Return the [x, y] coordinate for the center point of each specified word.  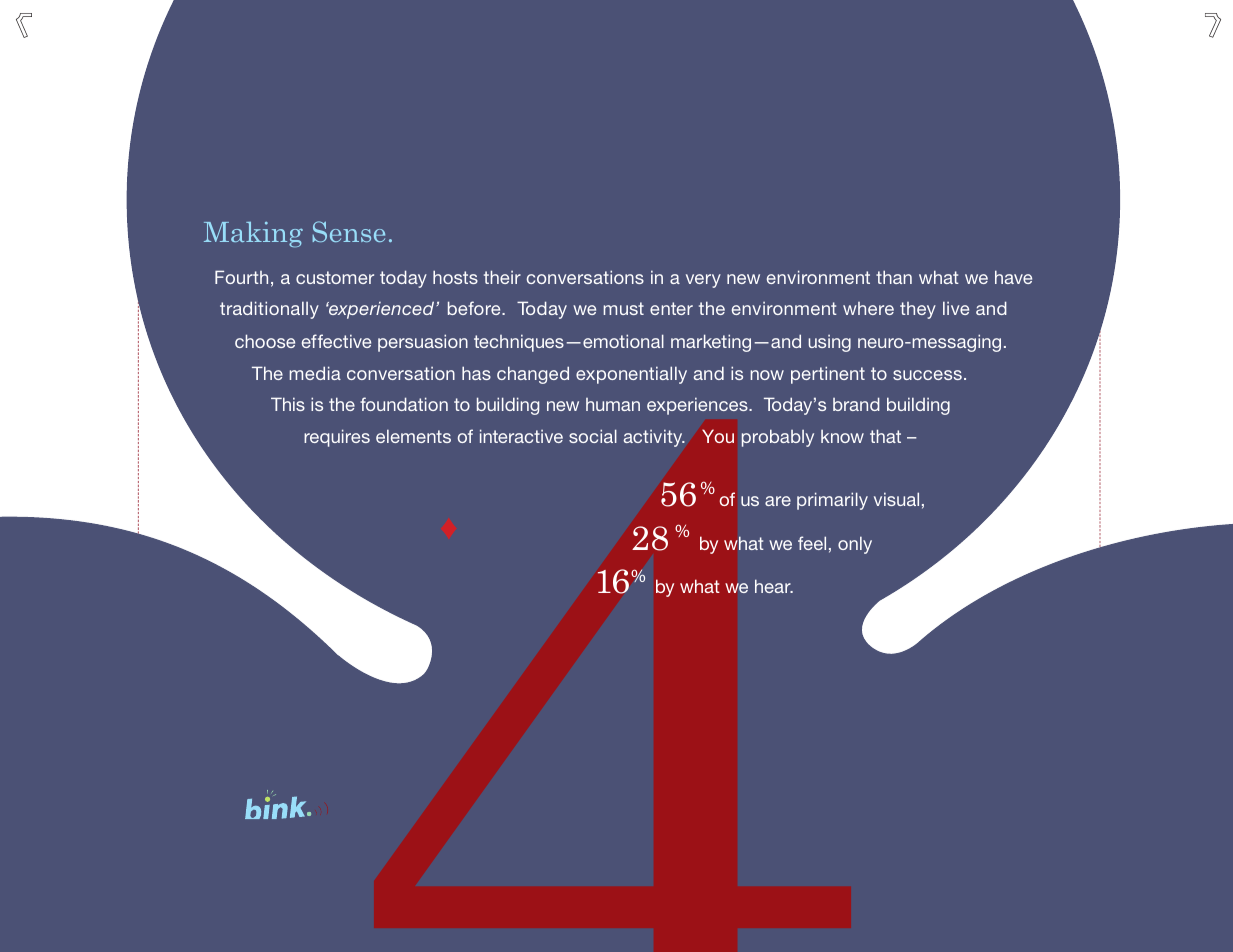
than [894, 277]
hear [774, 586]
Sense [348, 231]
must [624, 308]
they [918, 310]
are [778, 501]
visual [896, 499]
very [703, 281]
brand [856, 404]
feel [812, 543]
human [613, 404]
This [288, 404]
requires [337, 438]
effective [336, 341]
